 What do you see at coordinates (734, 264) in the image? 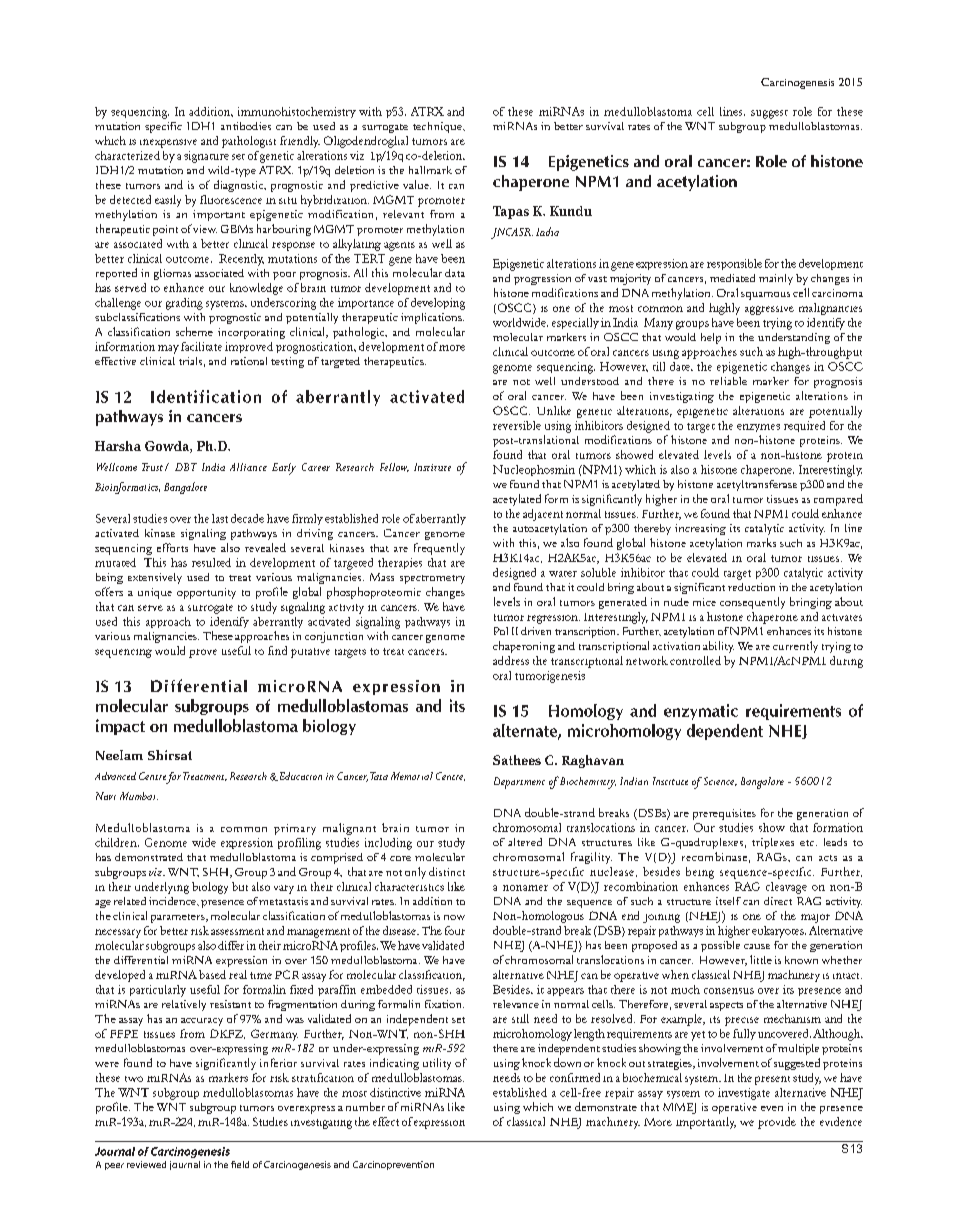
I see `responsible` at bounding box center [734, 264].
